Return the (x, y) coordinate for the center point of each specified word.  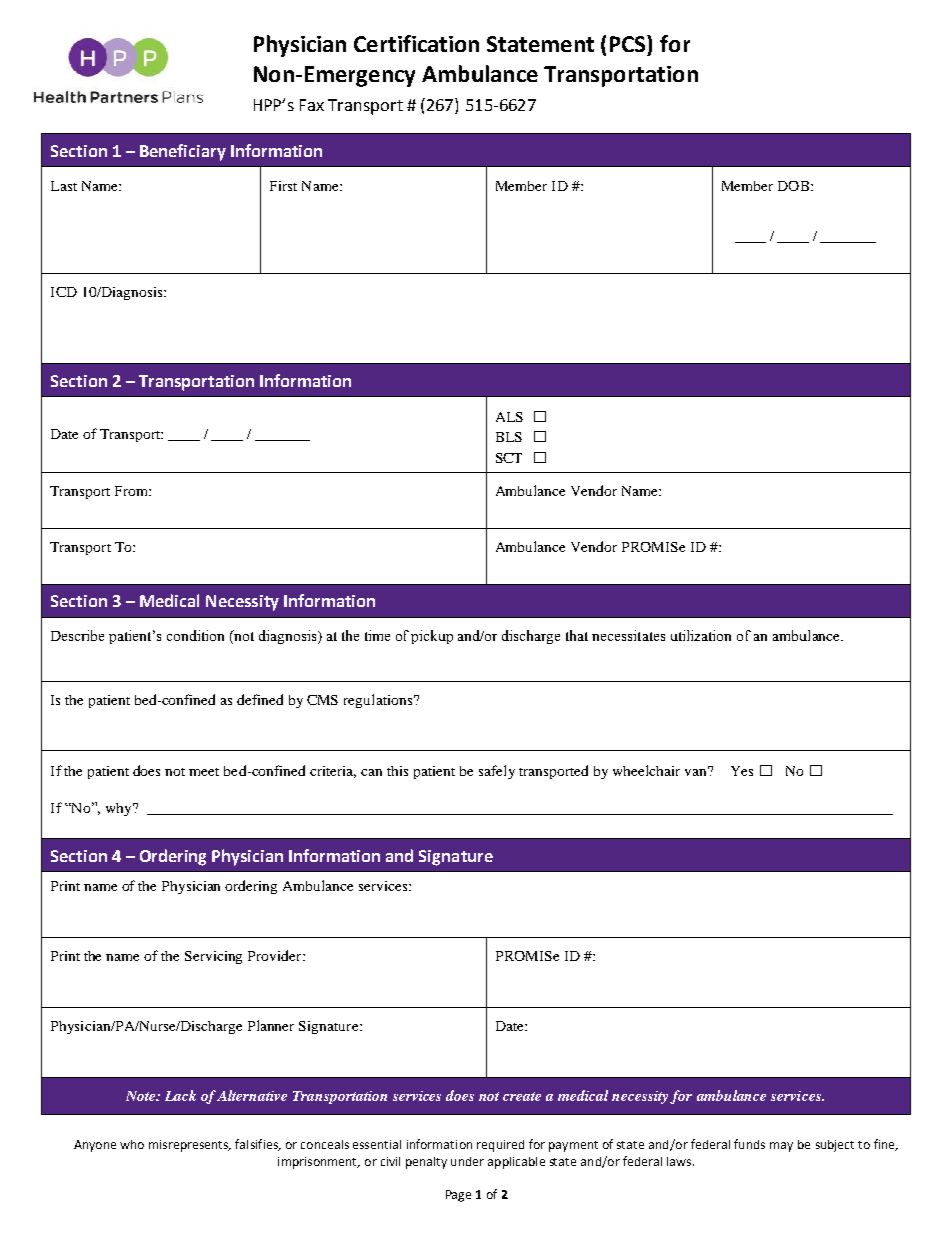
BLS (509, 437)
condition (195, 635)
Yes (742, 771)
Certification (416, 43)
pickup (432, 637)
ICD (64, 292)
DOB (793, 186)
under (467, 1161)
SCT (509, 458)
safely (497, 772)
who (132, 1144)
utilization (701, 635)
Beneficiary (183, 152)
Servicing (213, 957)
